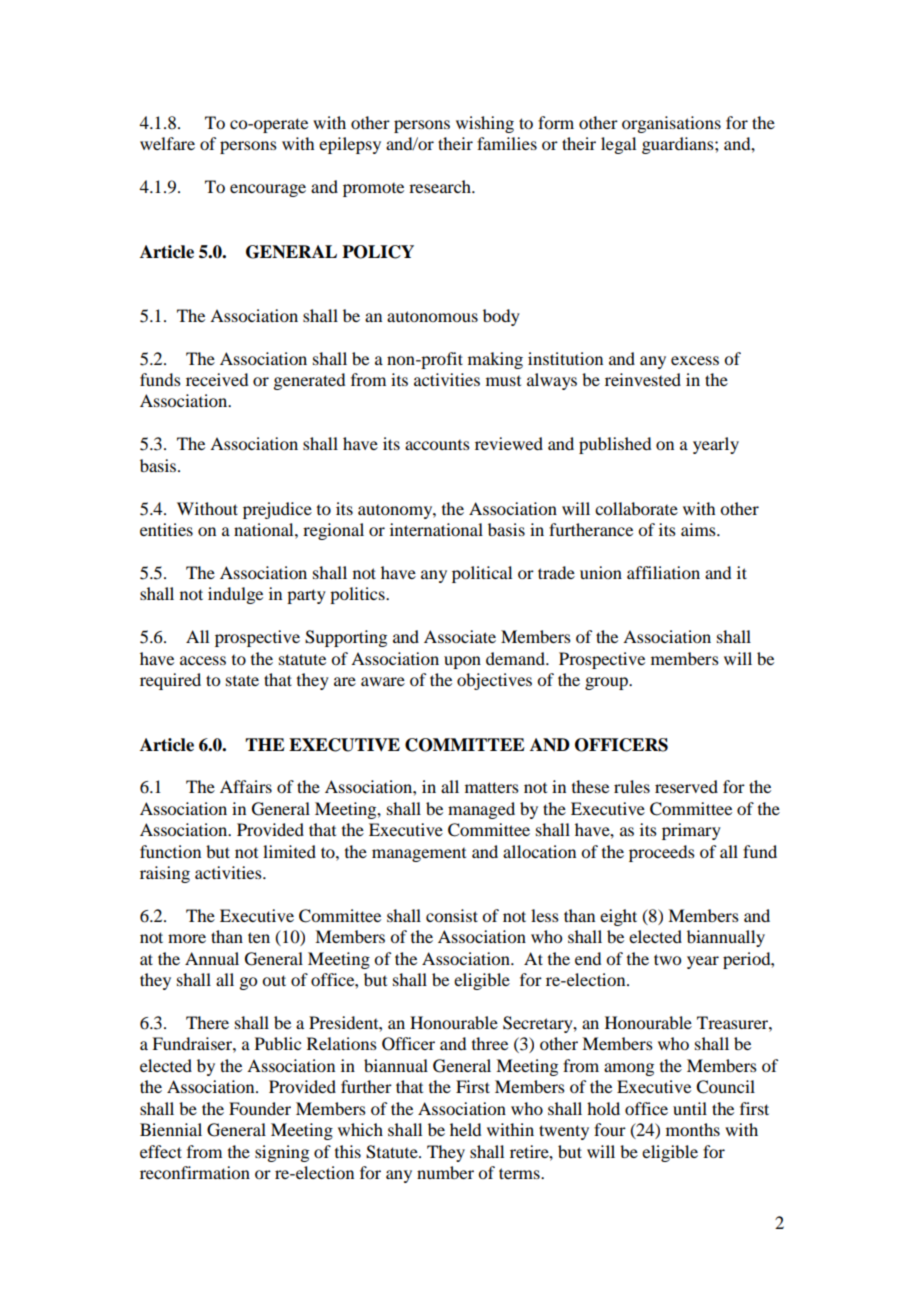 The width and height of the image is (924, 1307). I want to click on encourage, so click(268, 190).
